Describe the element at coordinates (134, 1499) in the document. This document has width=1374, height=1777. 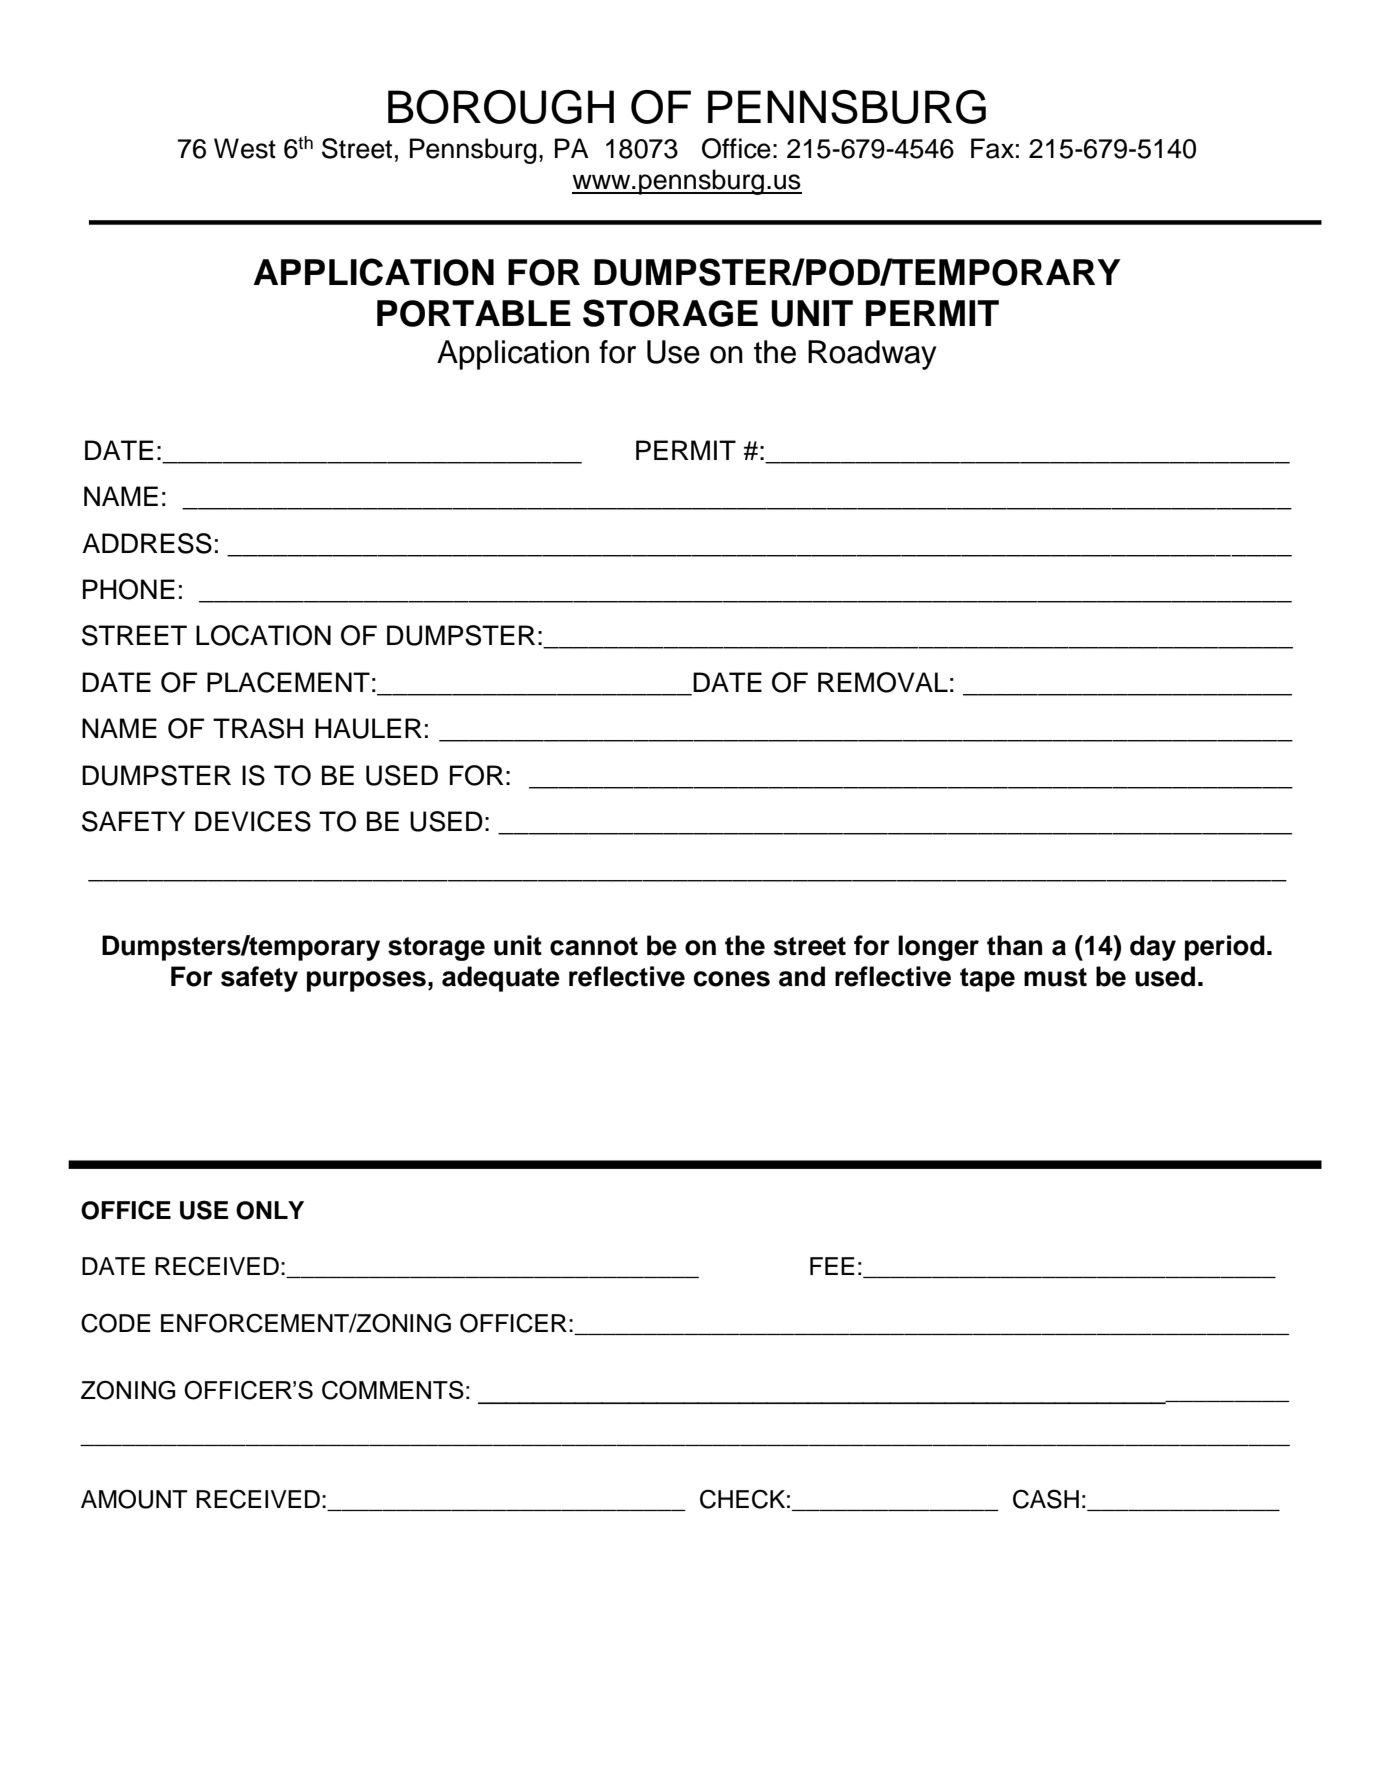
I see `AMOUNT` at that location.
